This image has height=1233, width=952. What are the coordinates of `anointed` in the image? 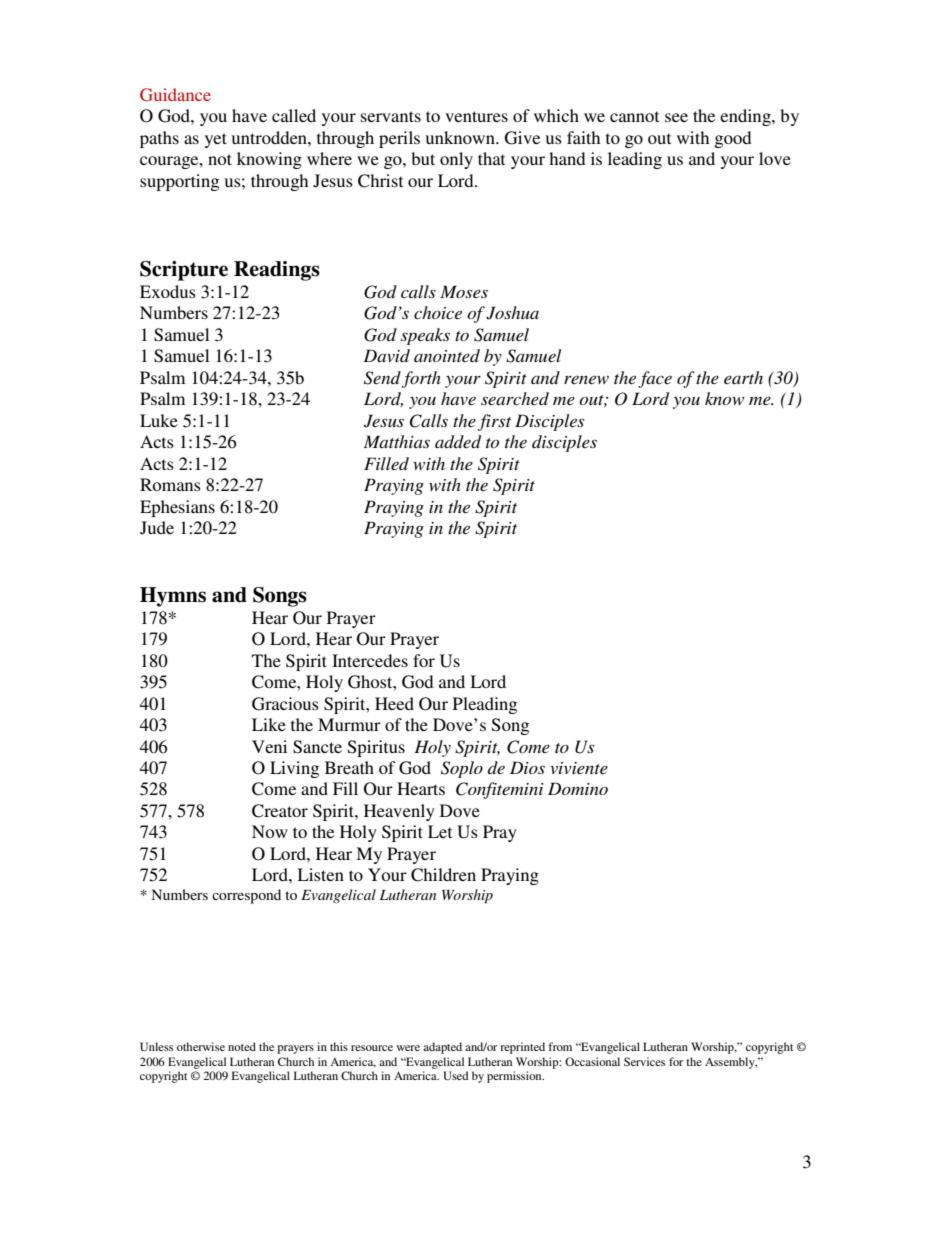 It's located at (447, 355).
